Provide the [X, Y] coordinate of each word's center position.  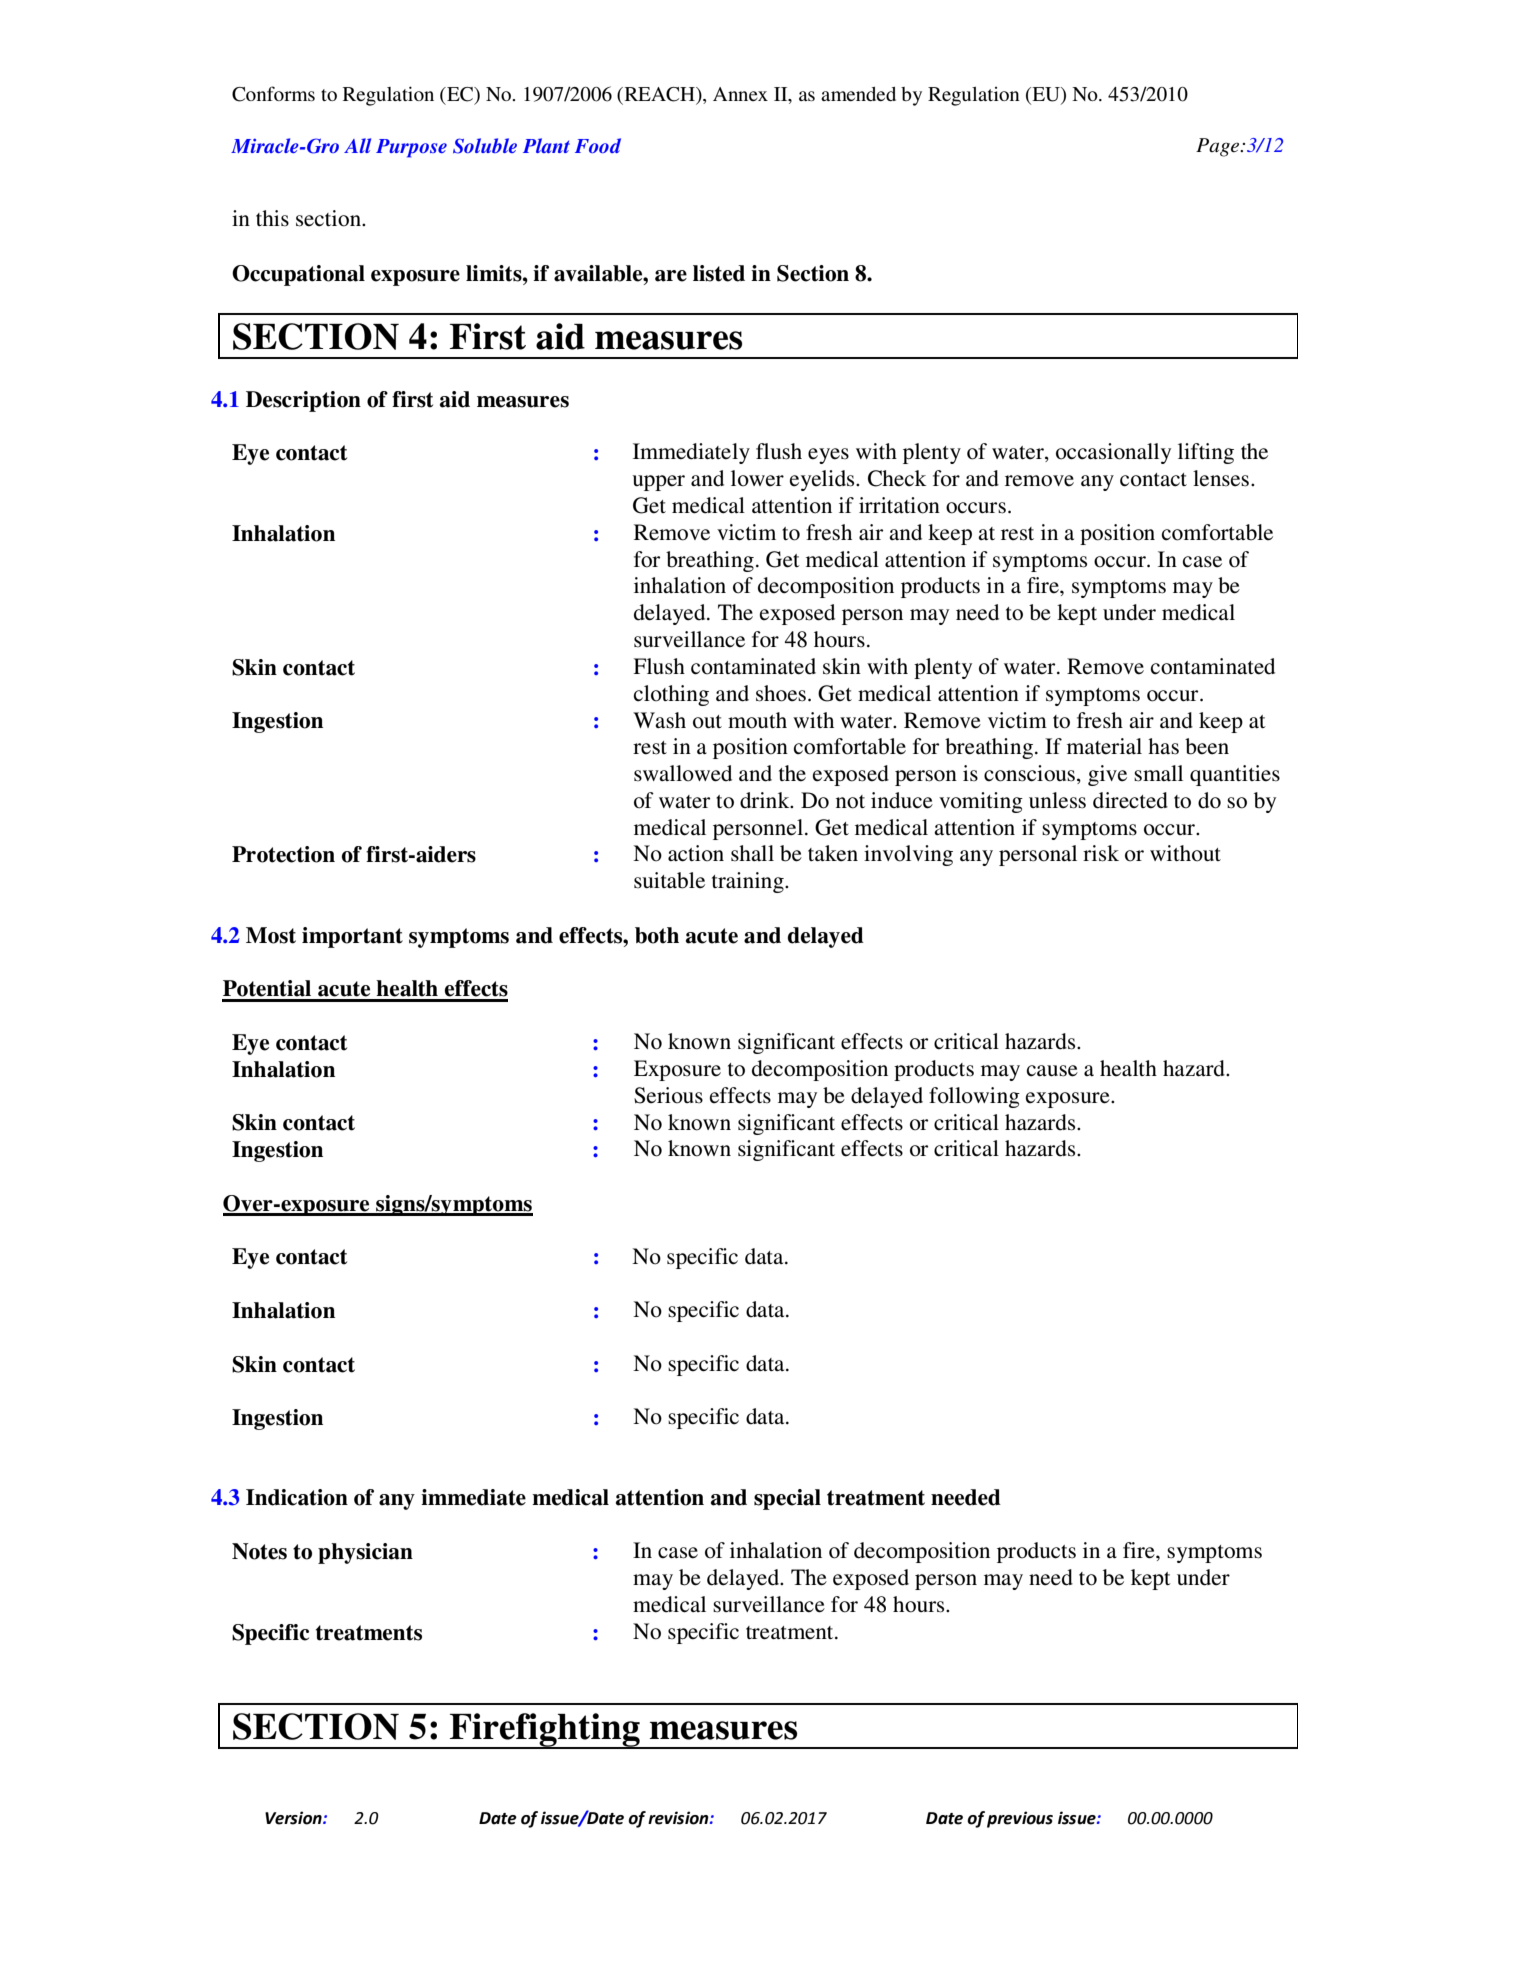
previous [1020, 1819]
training [749, 882]
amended [858, 94]
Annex [740, 94]
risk [1101, 853]
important [352, 937]
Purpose [411, 148]
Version [294, 1818]
